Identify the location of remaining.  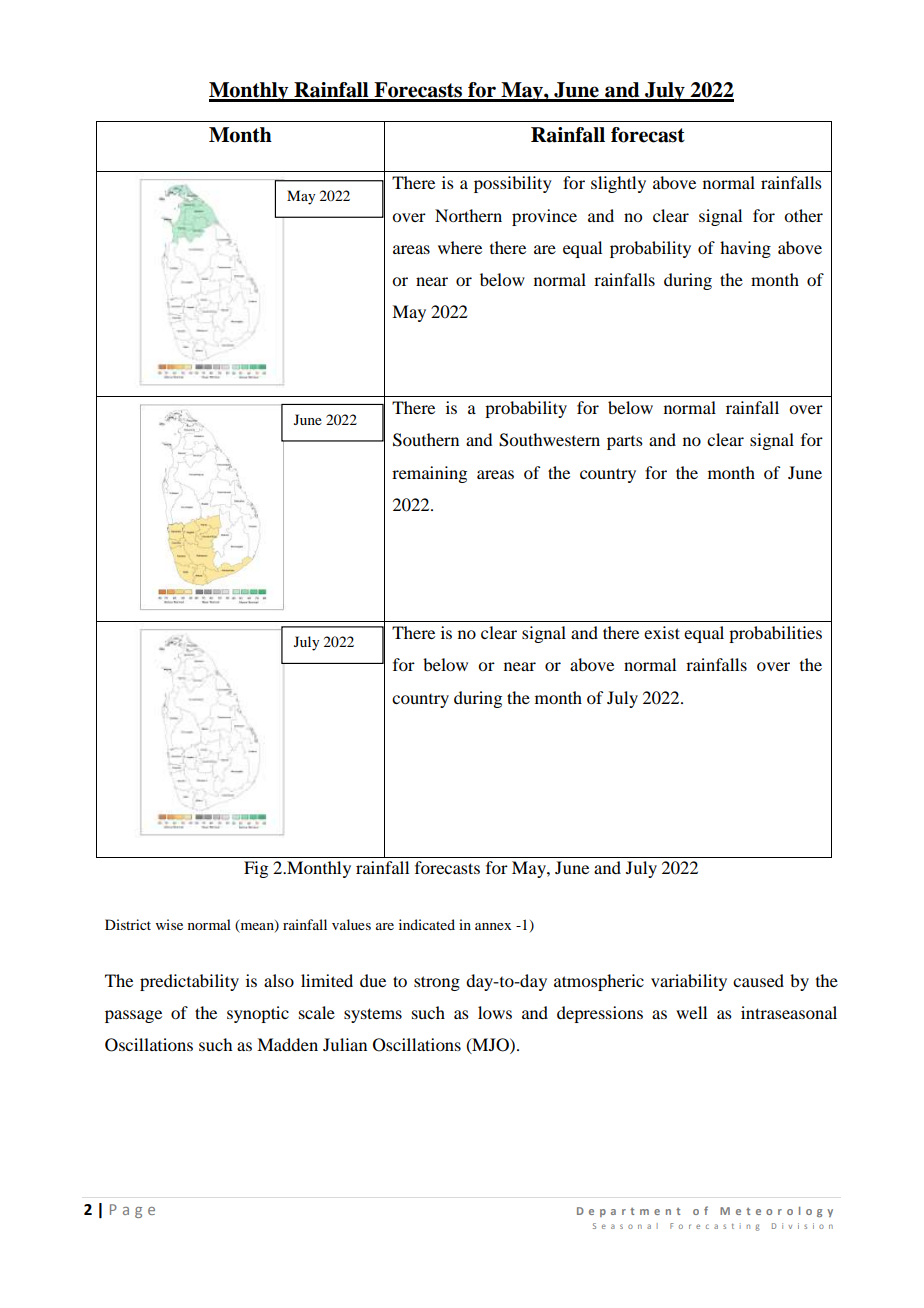
(429, 474).
